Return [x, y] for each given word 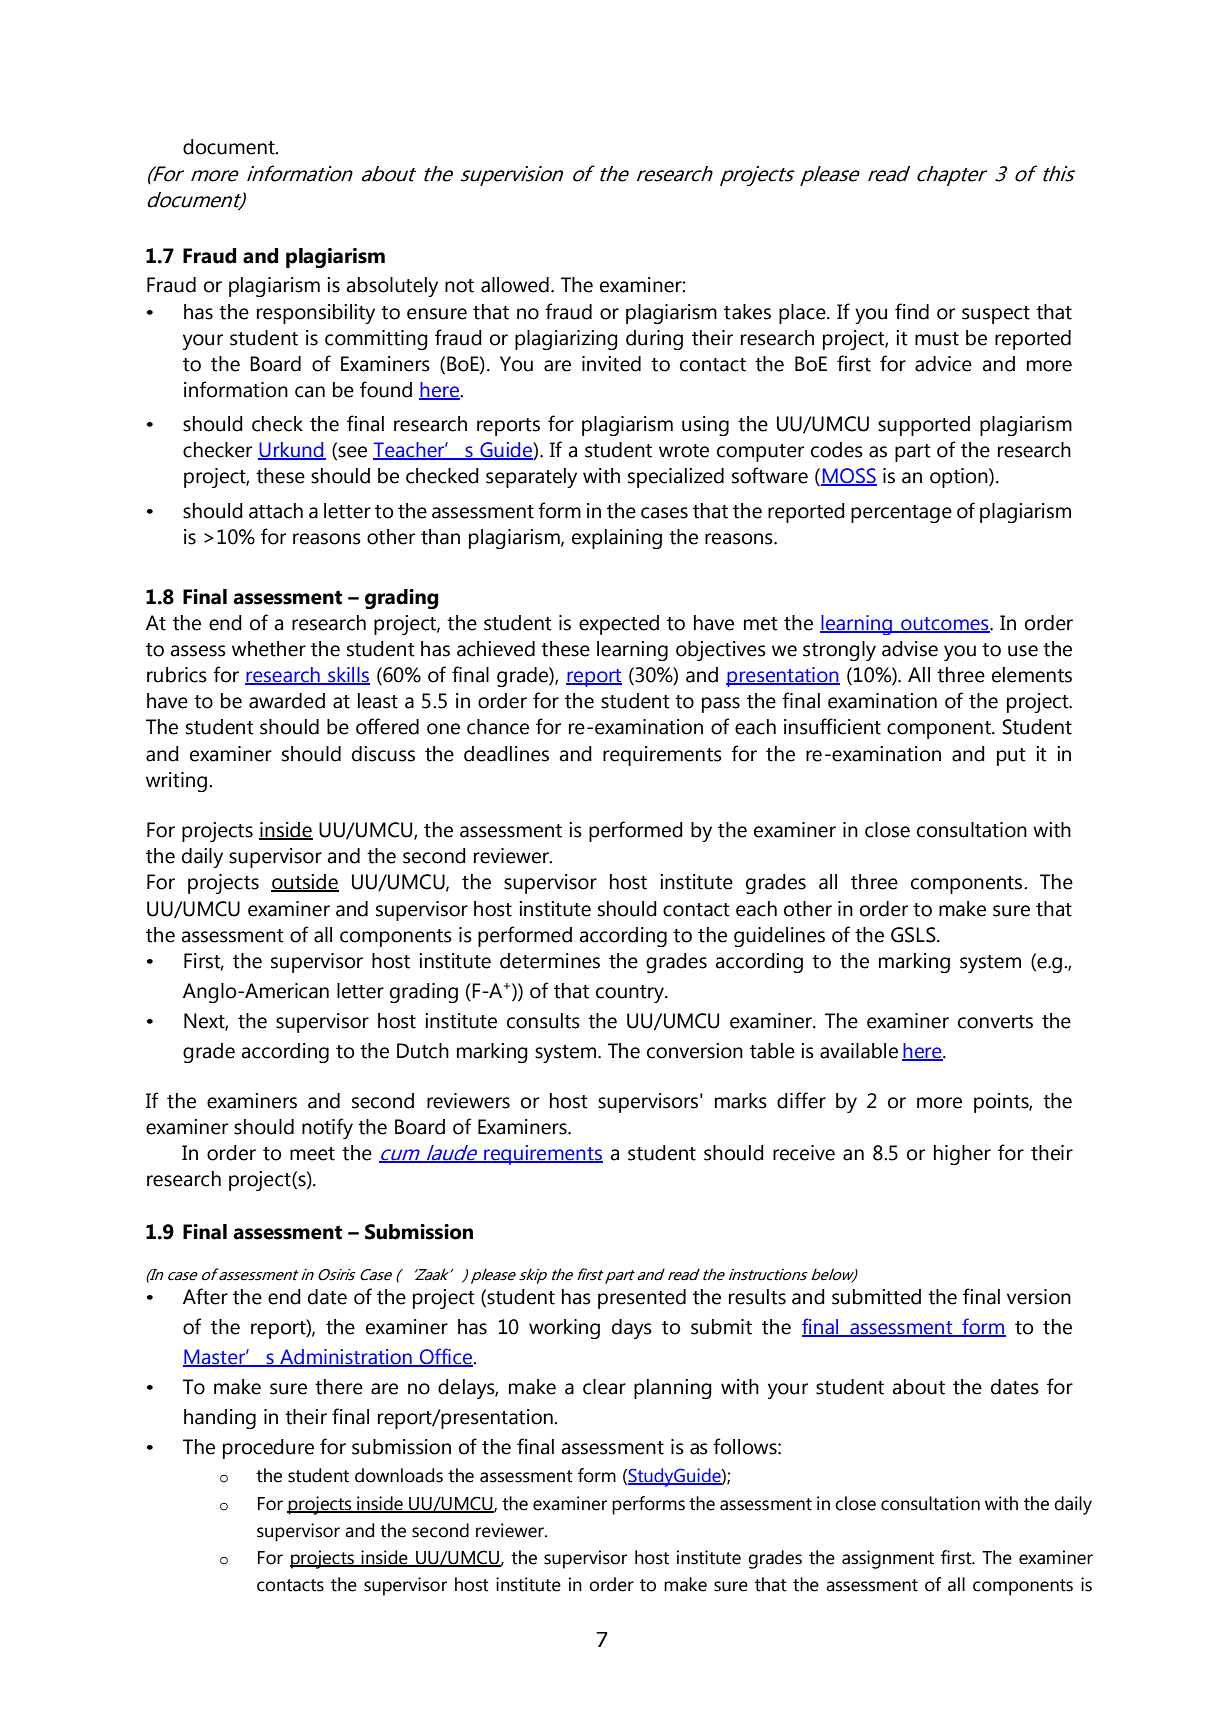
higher [962, 1155]
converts [995, 1022]
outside [305, 883]
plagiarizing [566, 340]
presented [642, 1299]
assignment [888, 1559]
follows [746, 1446]
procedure [268, 1449]
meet [312, 1154]
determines [550, 961]
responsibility [316, 314]
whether [269, 649]
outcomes [945, 625]
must [937, 339]
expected [619, 625]
